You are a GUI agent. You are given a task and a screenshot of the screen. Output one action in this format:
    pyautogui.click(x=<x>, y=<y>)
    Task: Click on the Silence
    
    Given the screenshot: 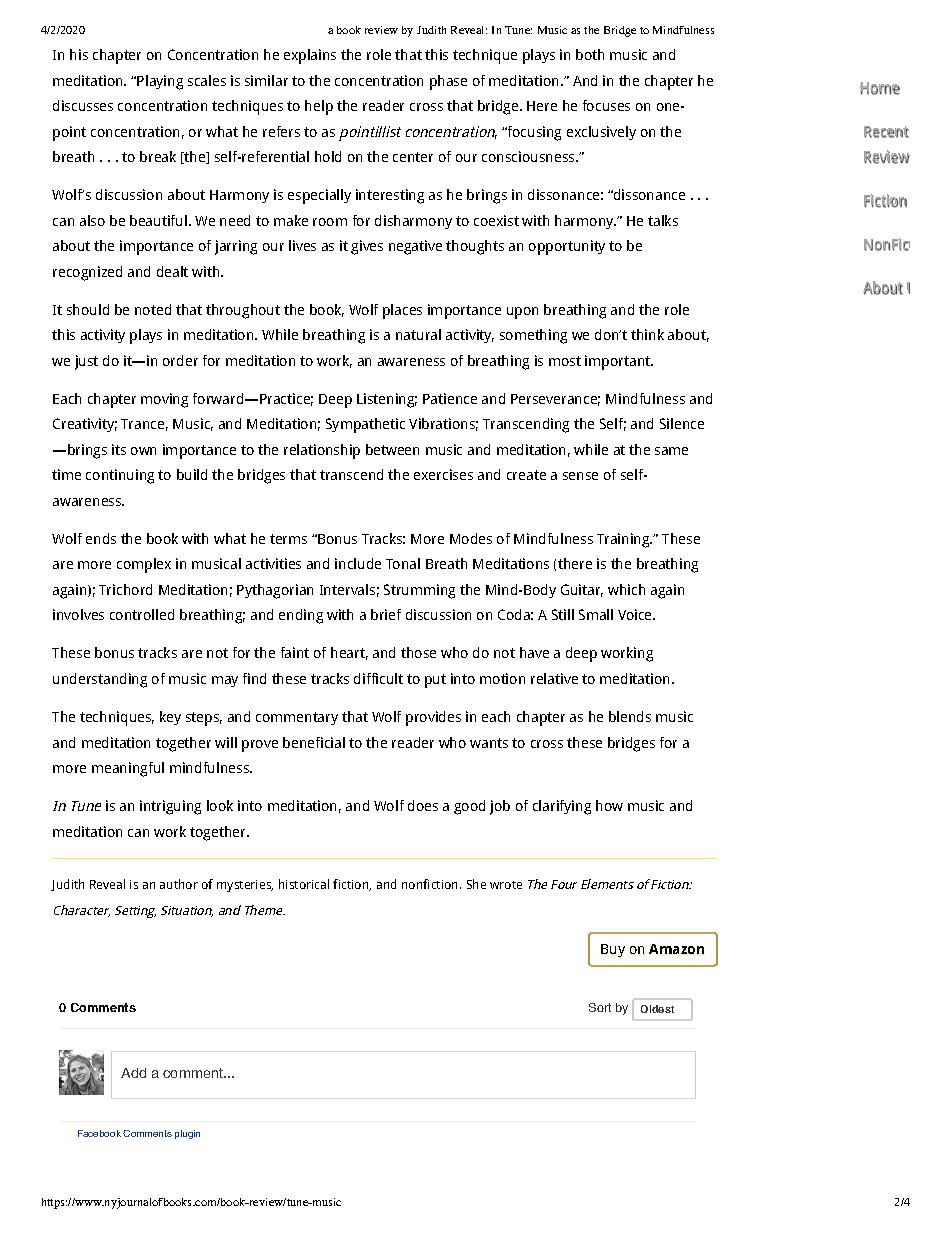 What is the action you would take?
    pyautogui.click(x=682, y=423)
